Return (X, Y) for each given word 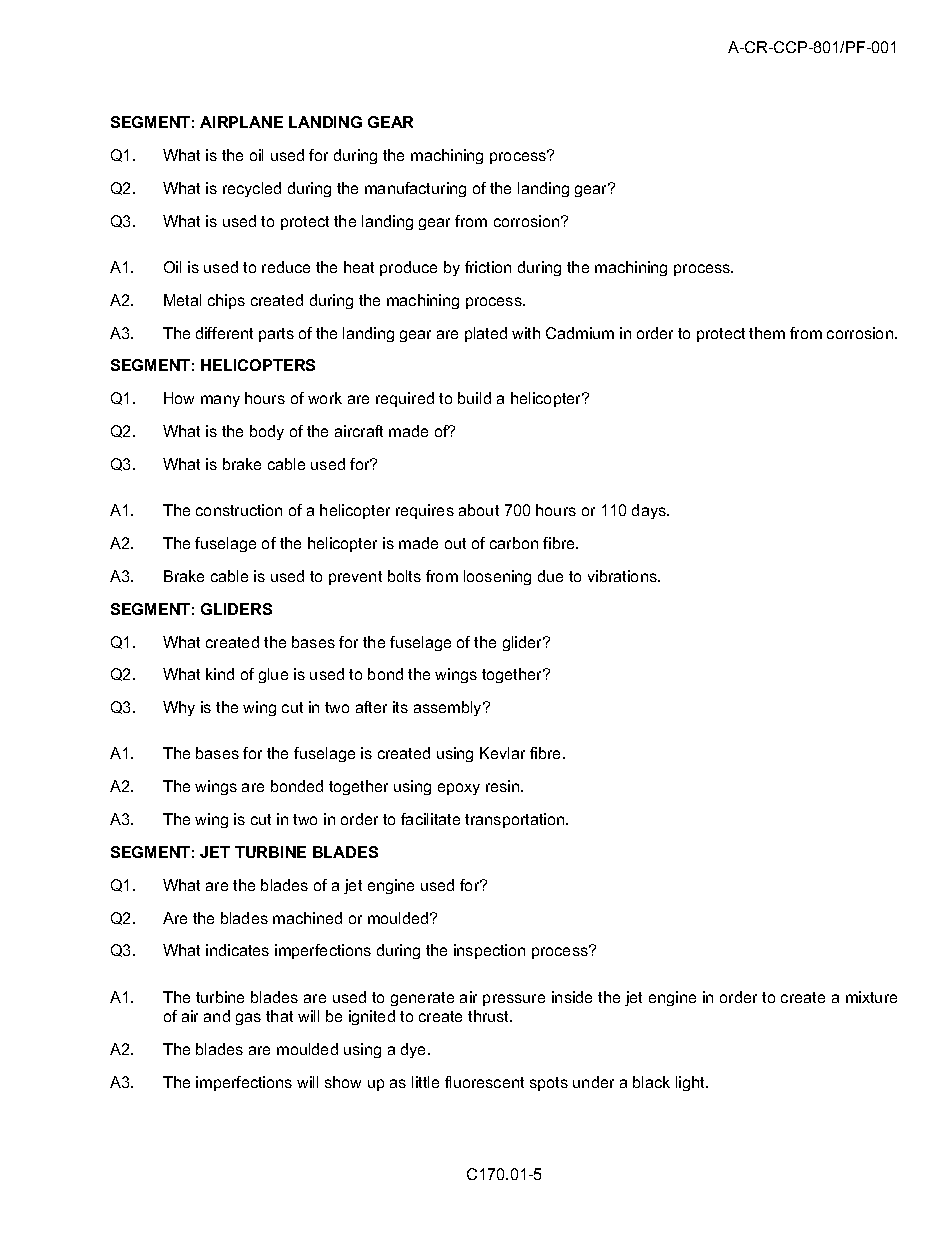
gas (248, 1019)
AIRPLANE (241, 122)
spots (549, 1084)
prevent (355, 578)
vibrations (623, 576)
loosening (497, 577)
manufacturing (415, 189)
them (767, 333)
